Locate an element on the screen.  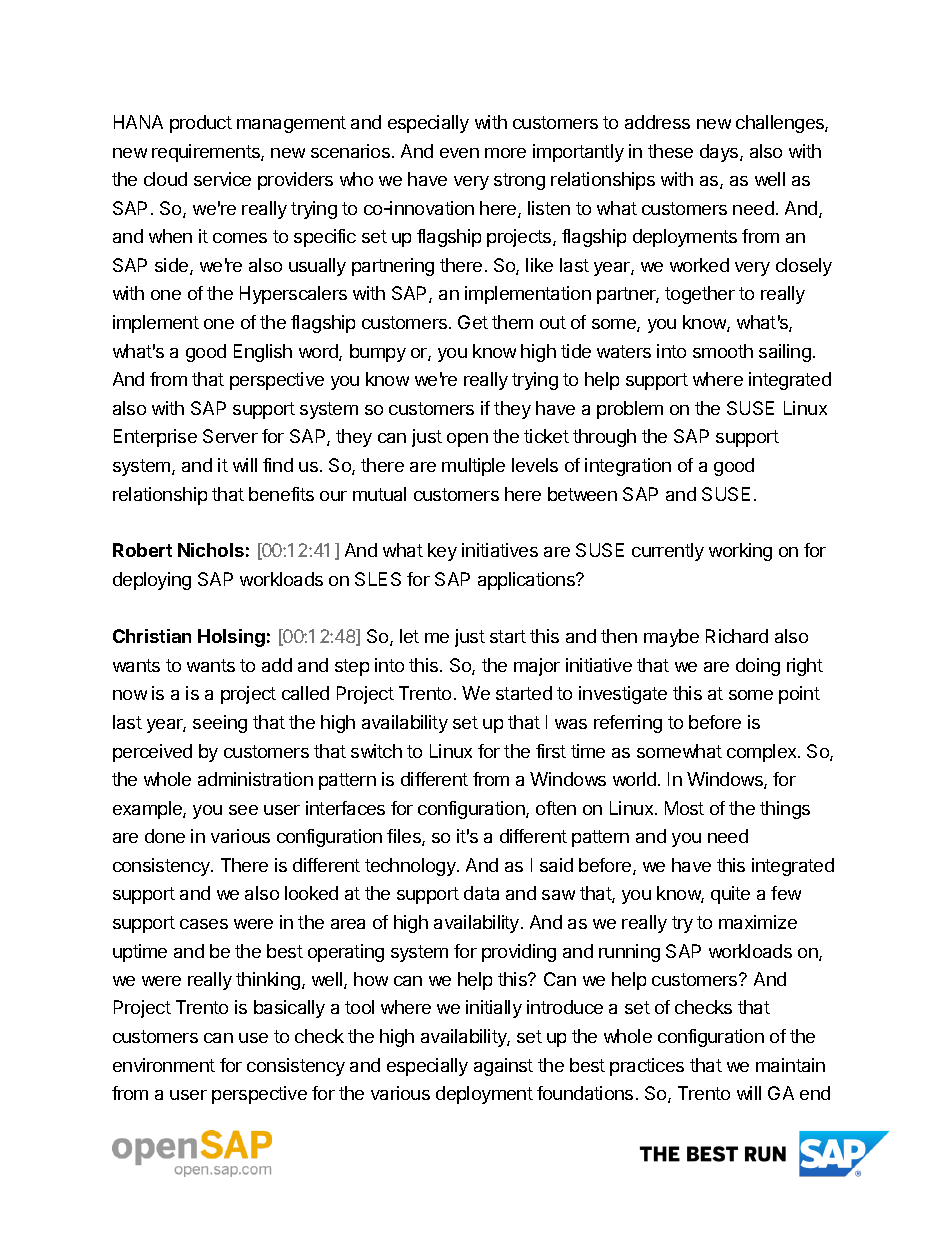
open is located at coordinates (467, 440).
